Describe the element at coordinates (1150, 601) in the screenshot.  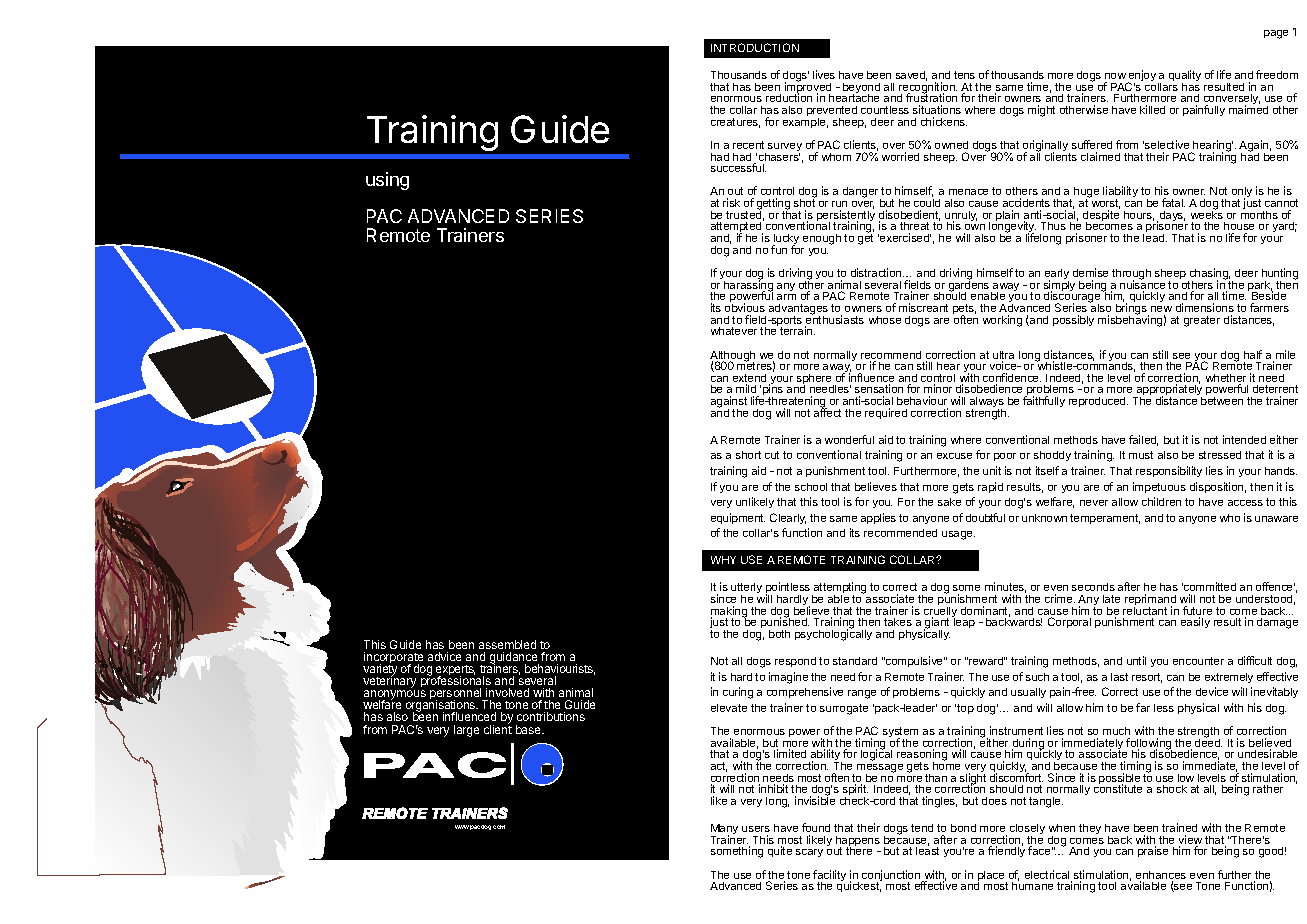
I see `reprimand` at that location.
